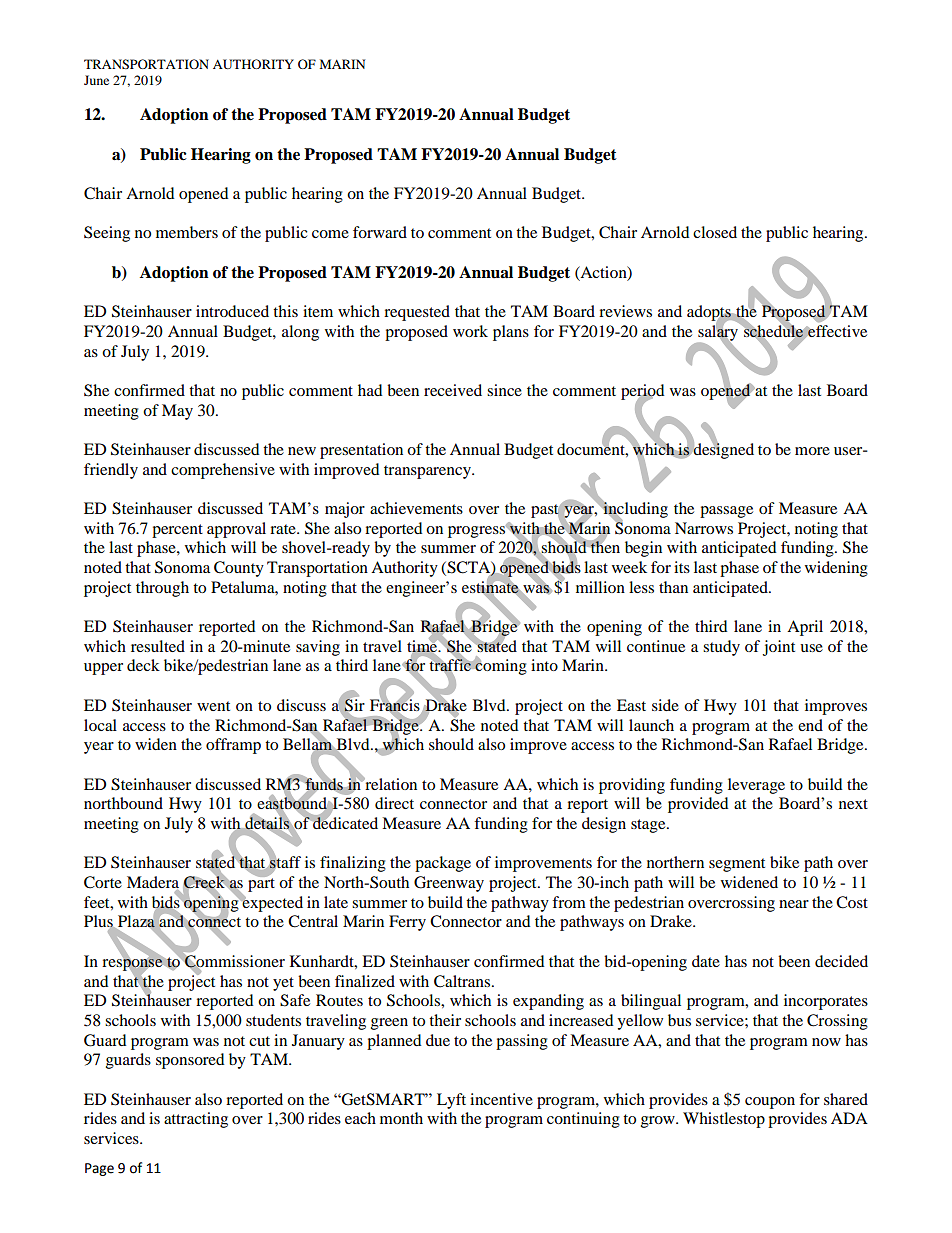 The image size is (952, 1233). I want to click on attracting, so click(196, 1120).
